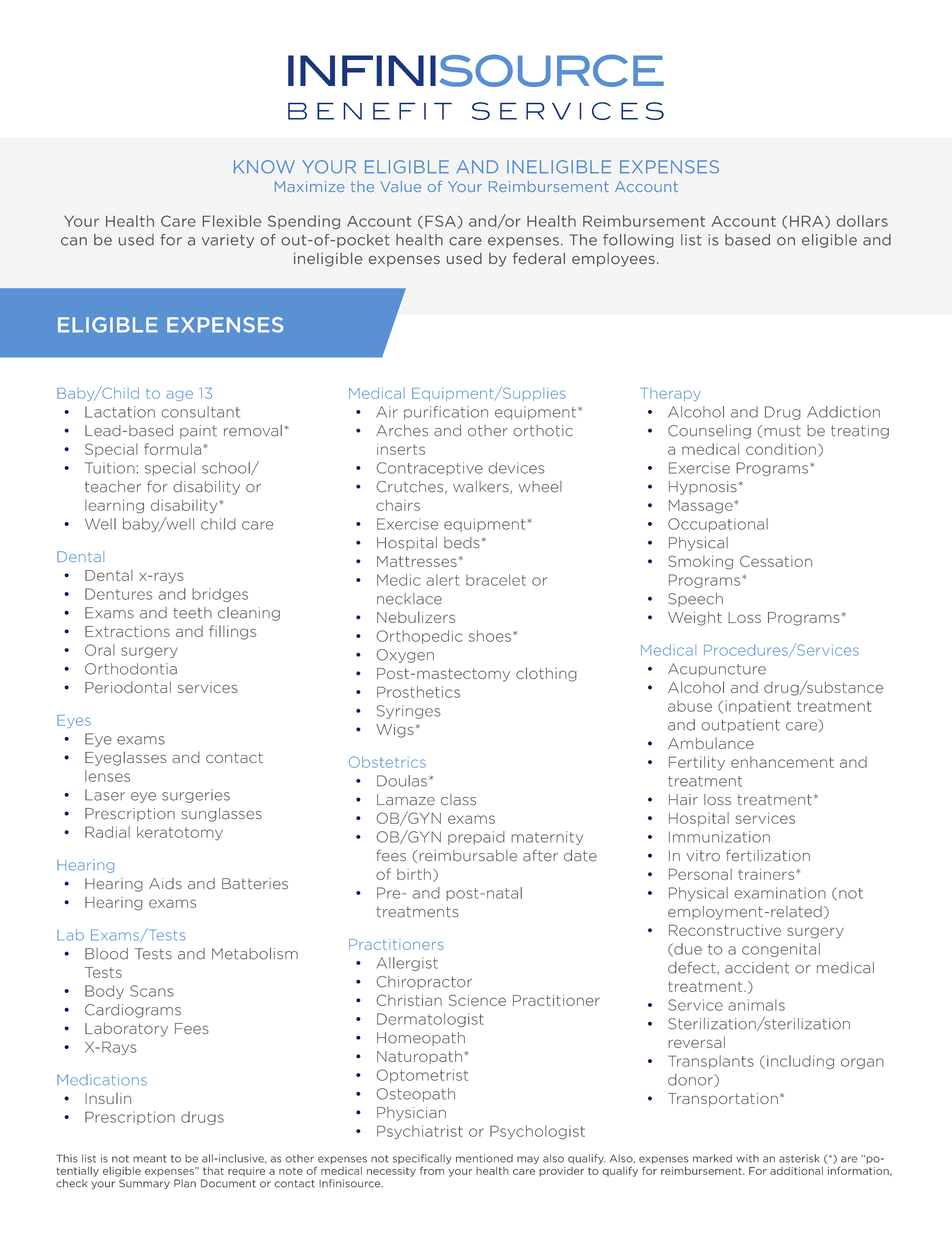 The width and height of the page is (952, 1233). Describe the element at coordinates (232, 221) in the page. I see `Flexible` at that location.
